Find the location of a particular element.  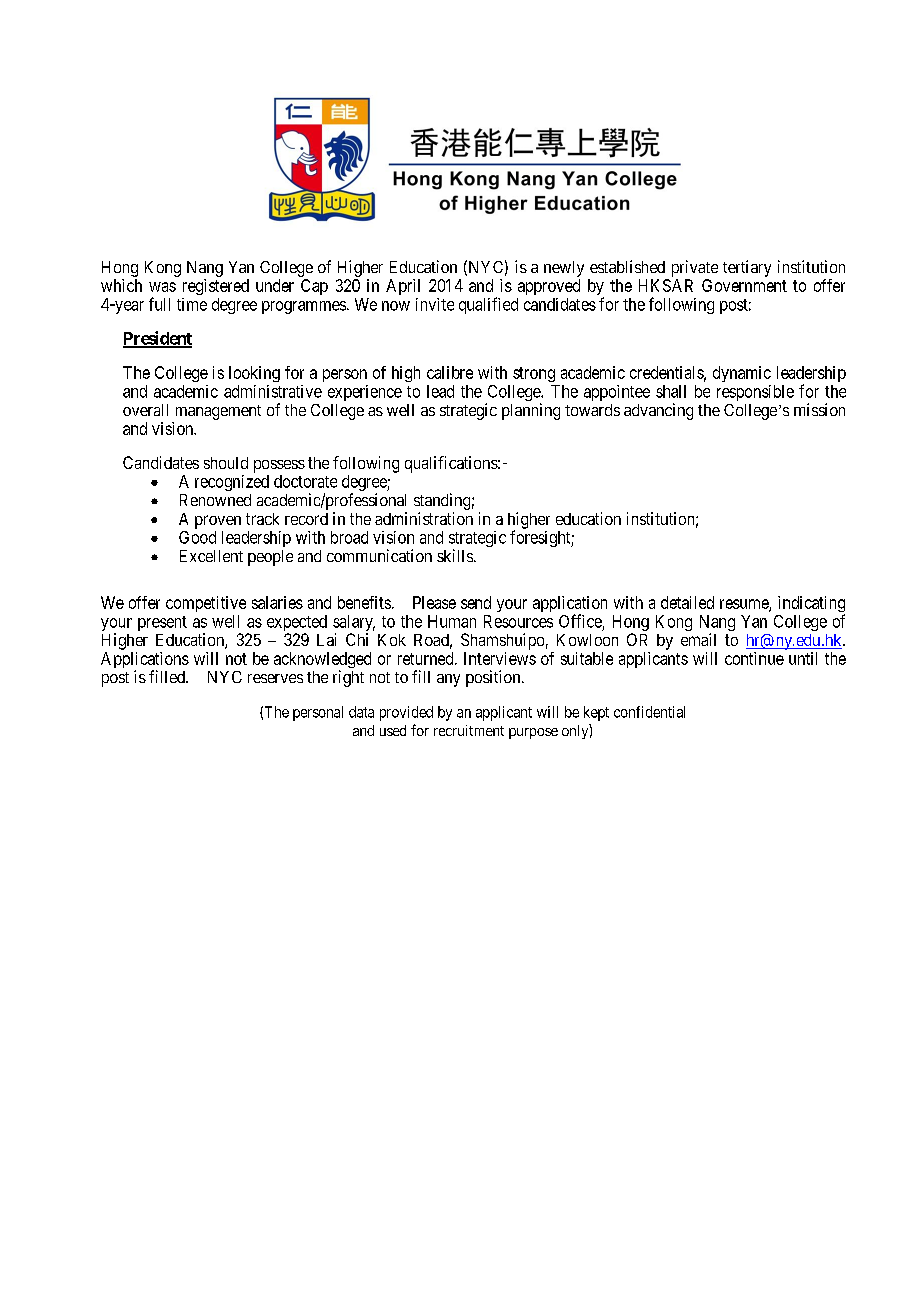

confidential is located at coordinates (649, 712).
